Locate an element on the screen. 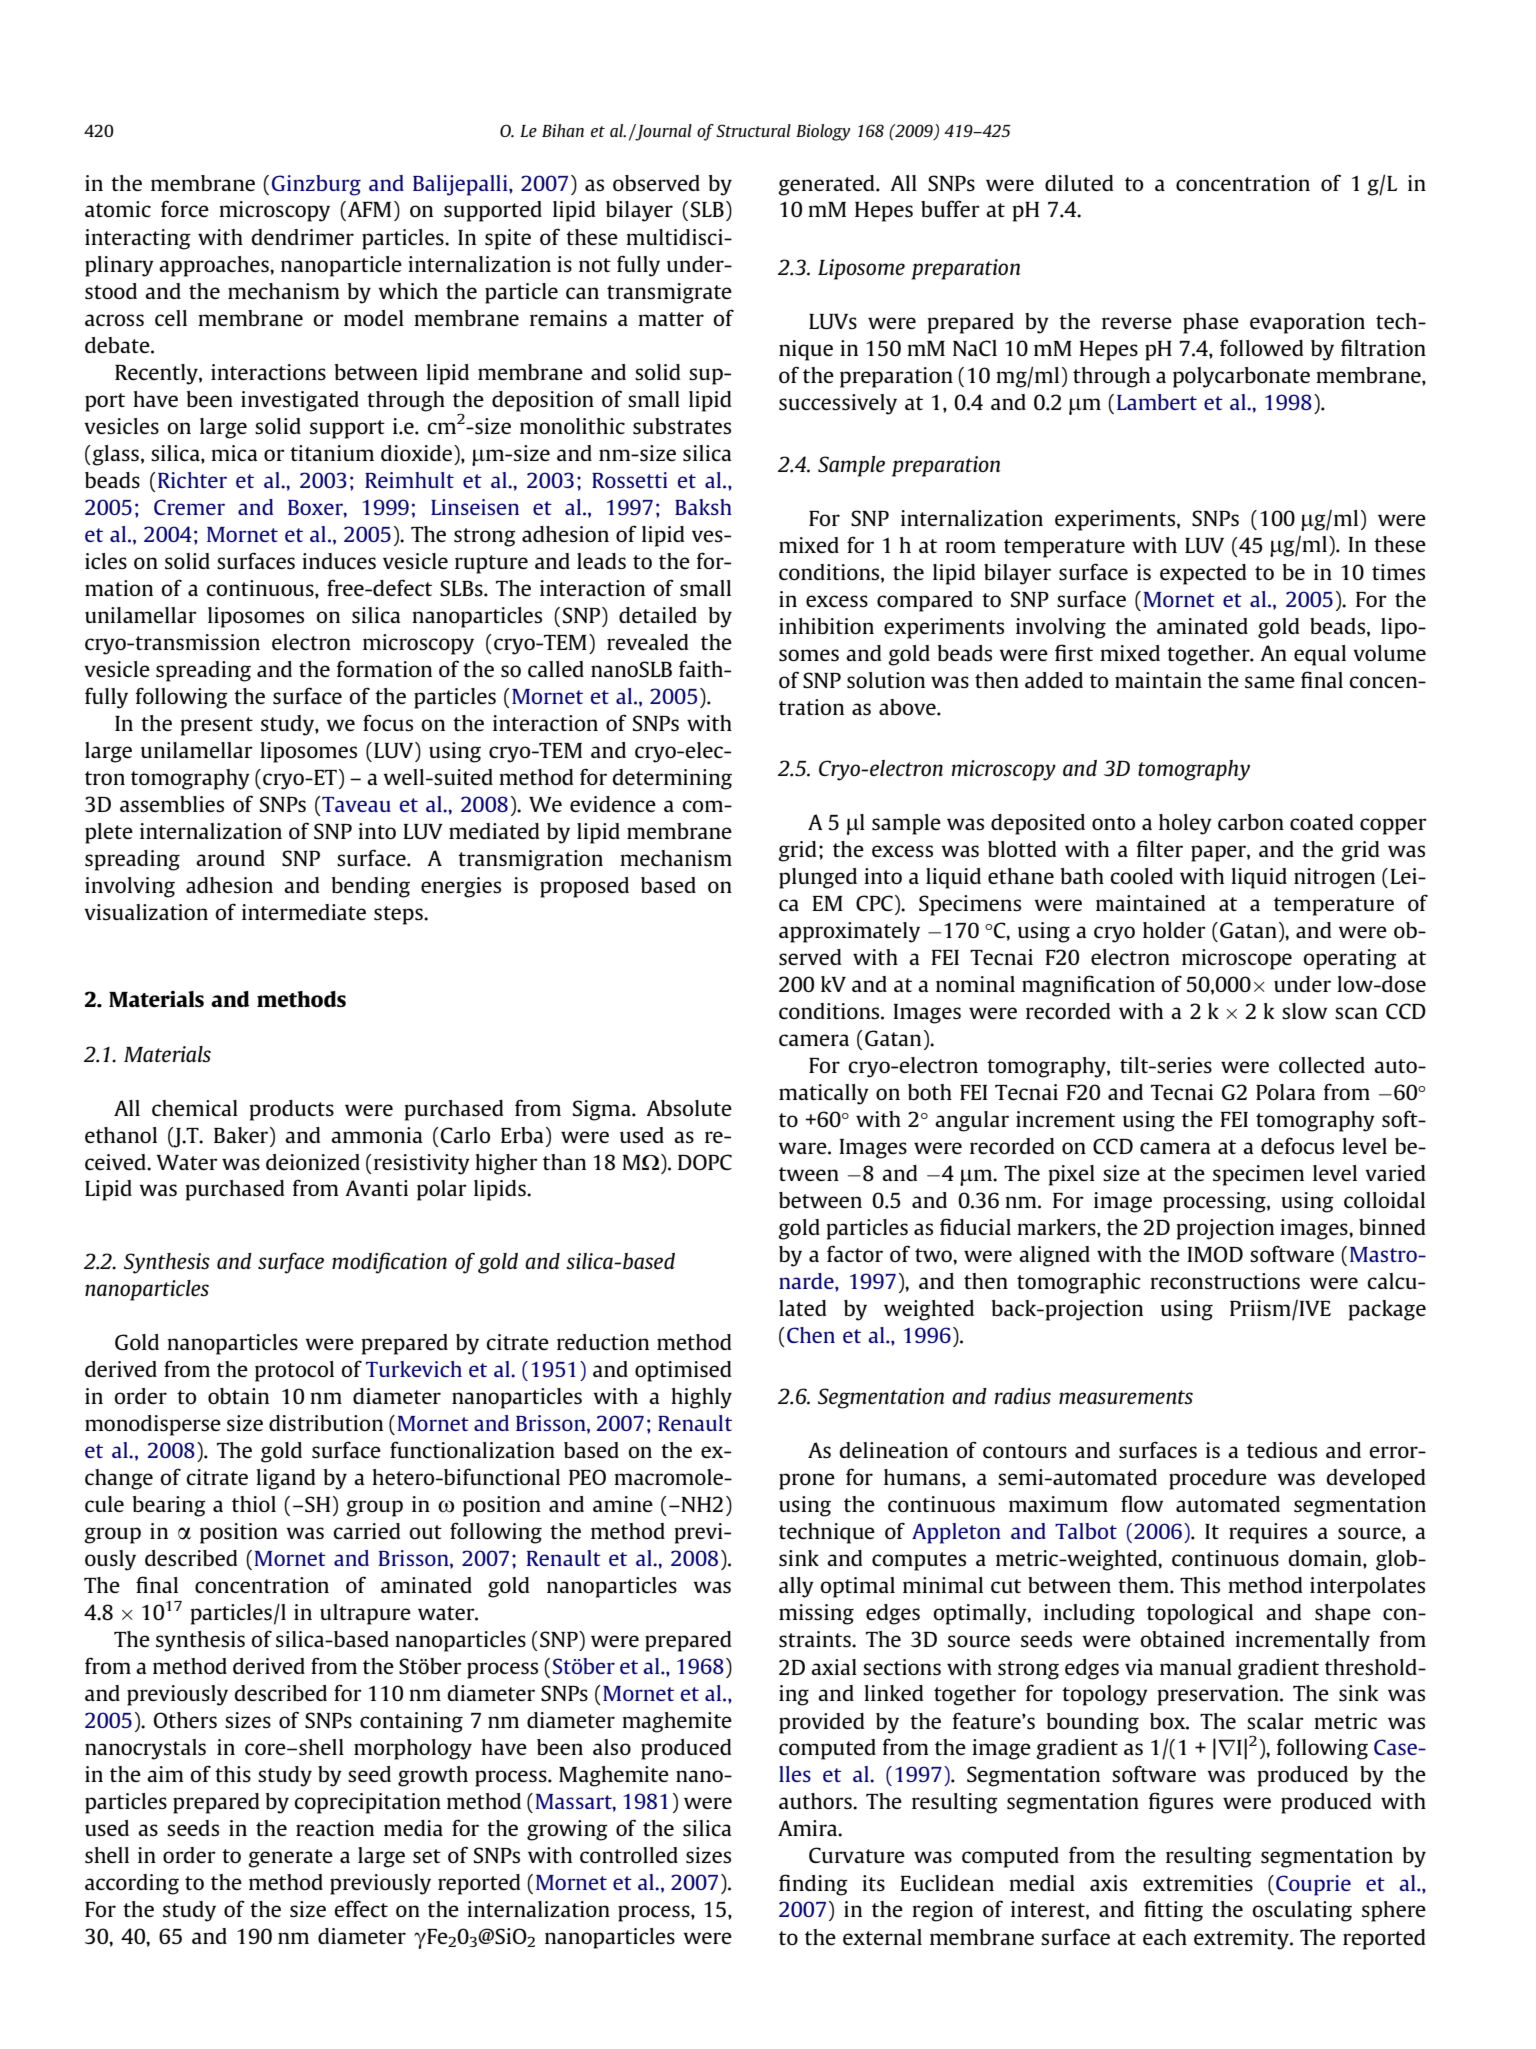 This screenshot has height=2049, width=1536. effect is located at coordinates (361, 1908).
